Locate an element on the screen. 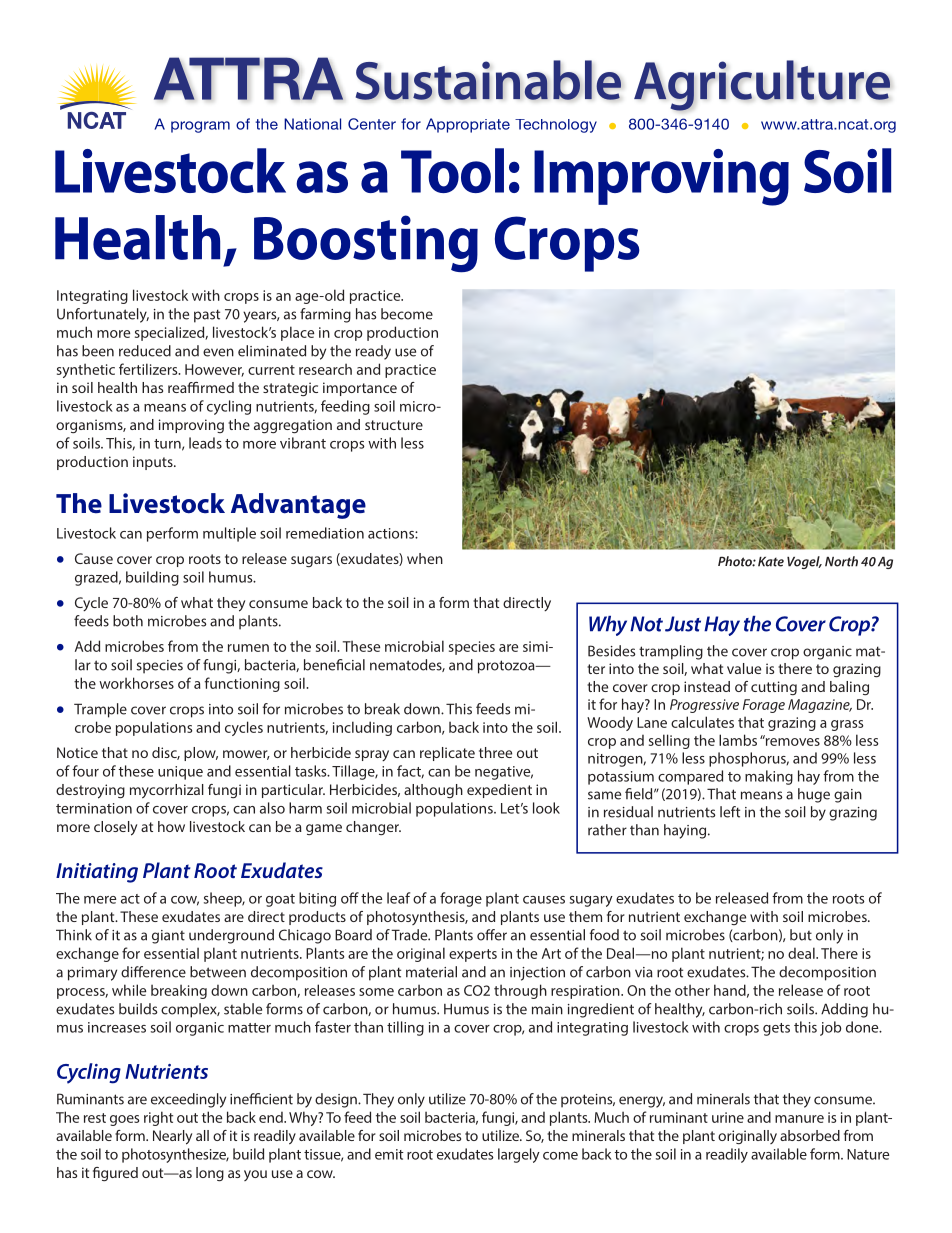 The image size is (952, 1233). but is located at coordinates (801, 935).
